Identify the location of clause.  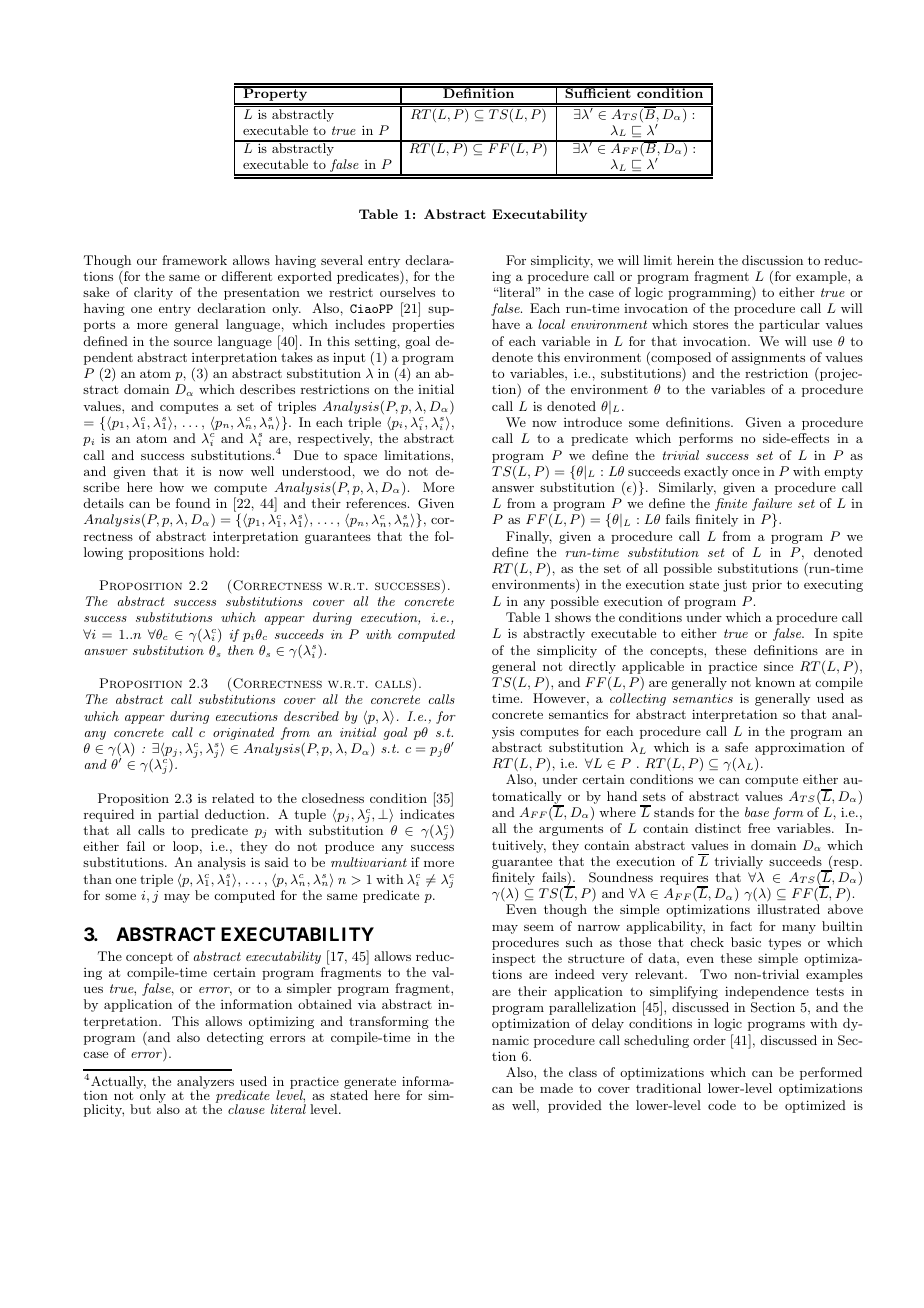
(246, 1109).
